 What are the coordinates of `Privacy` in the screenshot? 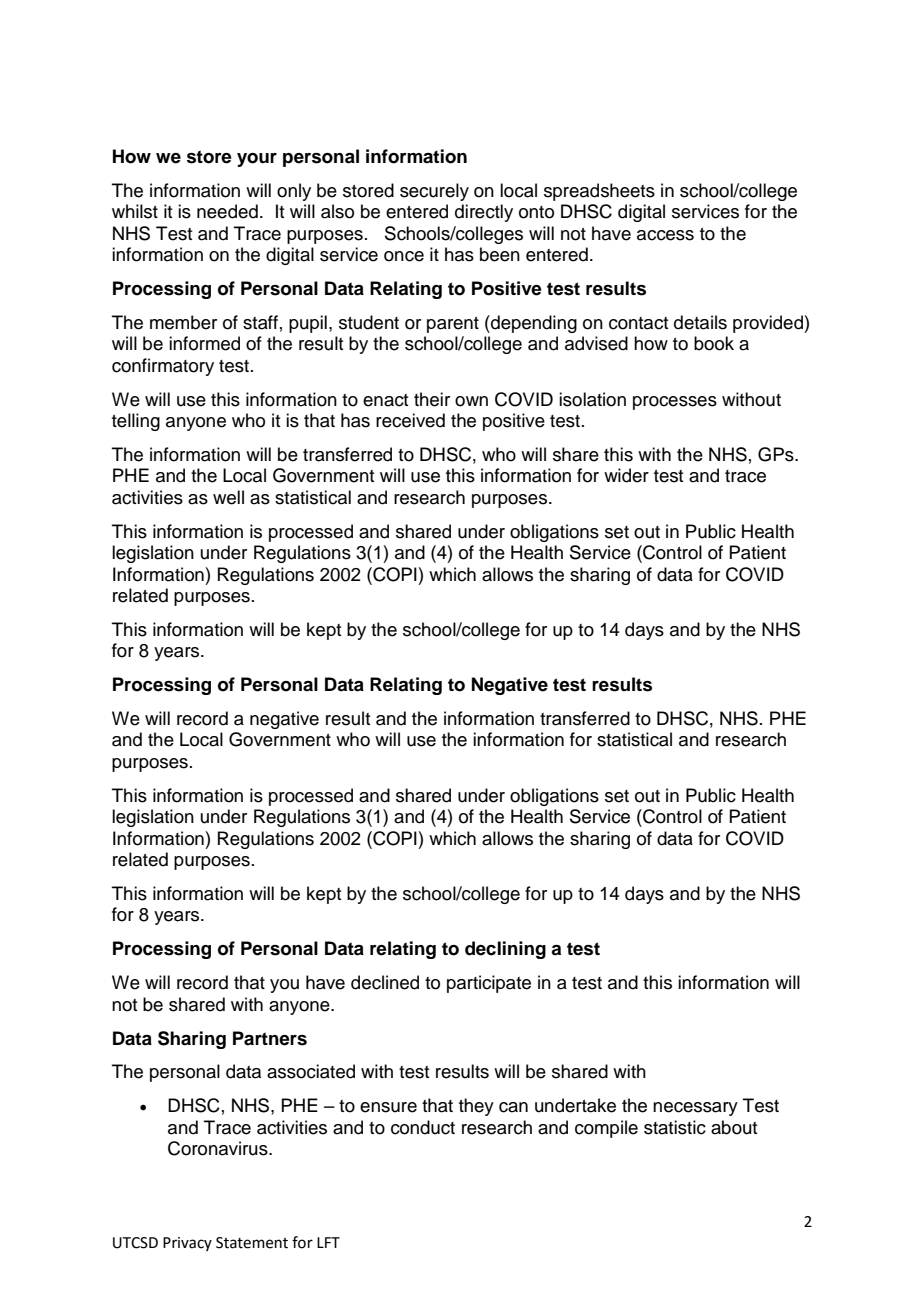 It's located at (187, 1244).
